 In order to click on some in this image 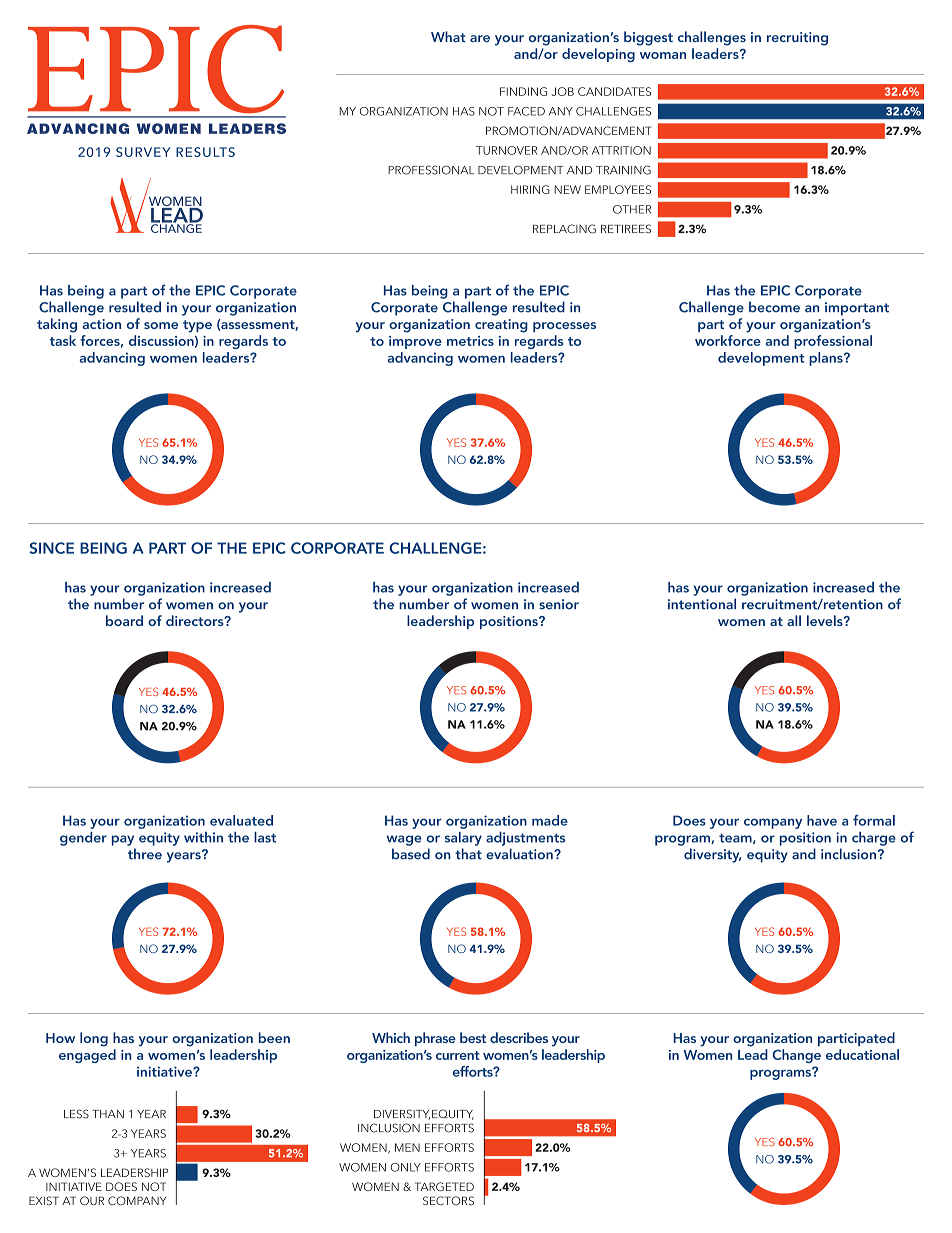, I will do `click(161, 325)`.
